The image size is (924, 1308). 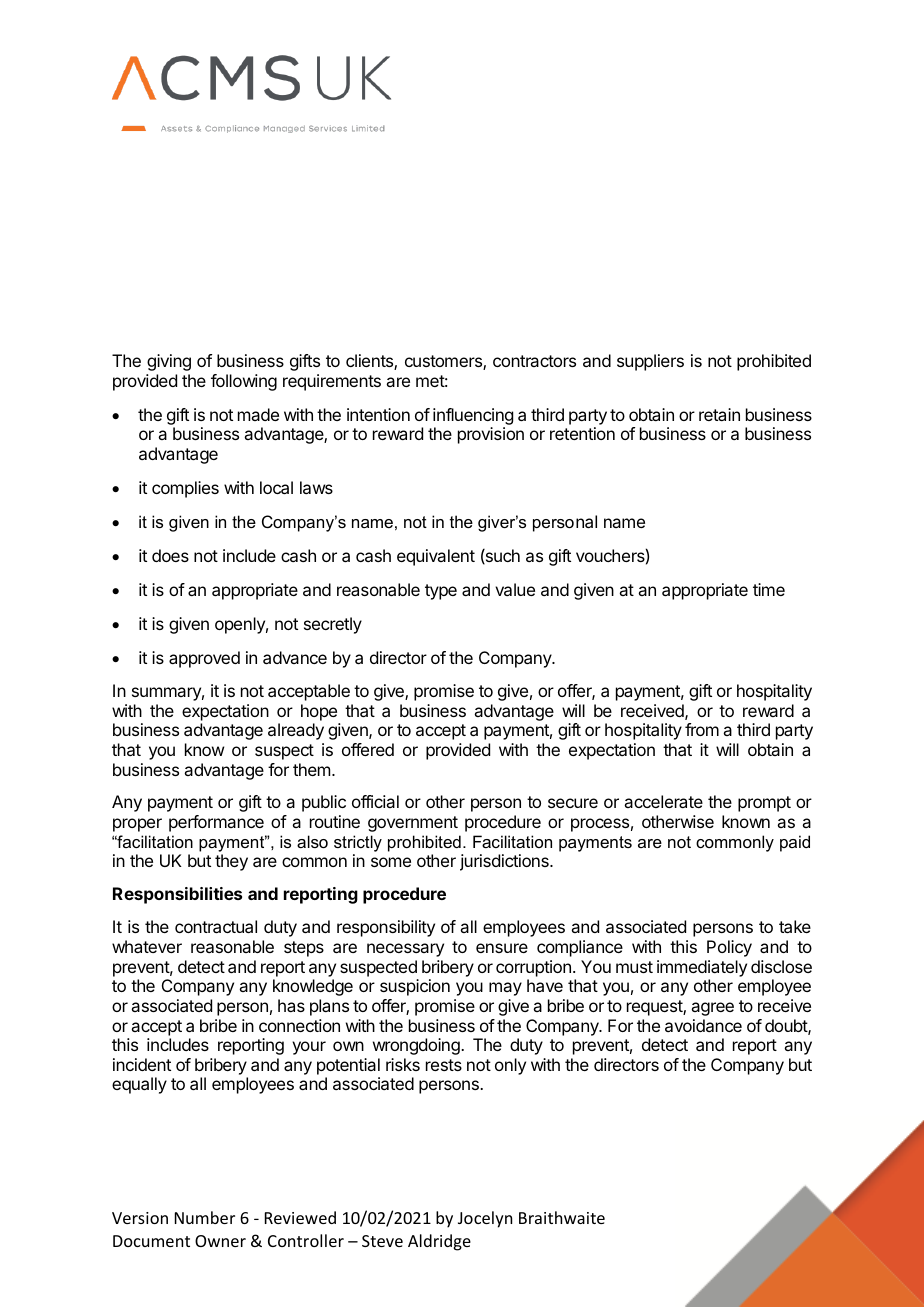 I want to click on following, so click(x=244, y=382).
